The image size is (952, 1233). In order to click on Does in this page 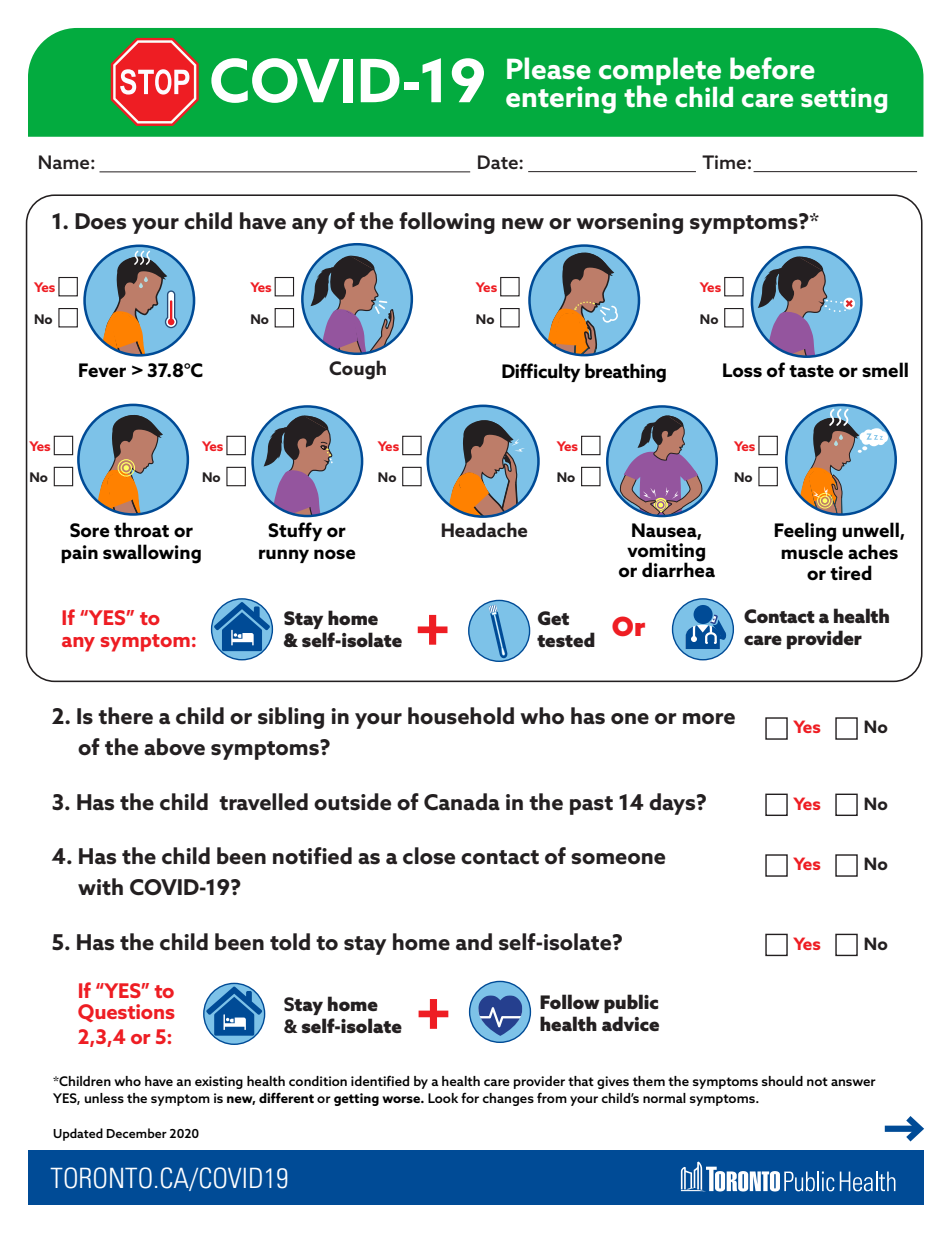, I will do `click(100, 221)`.
